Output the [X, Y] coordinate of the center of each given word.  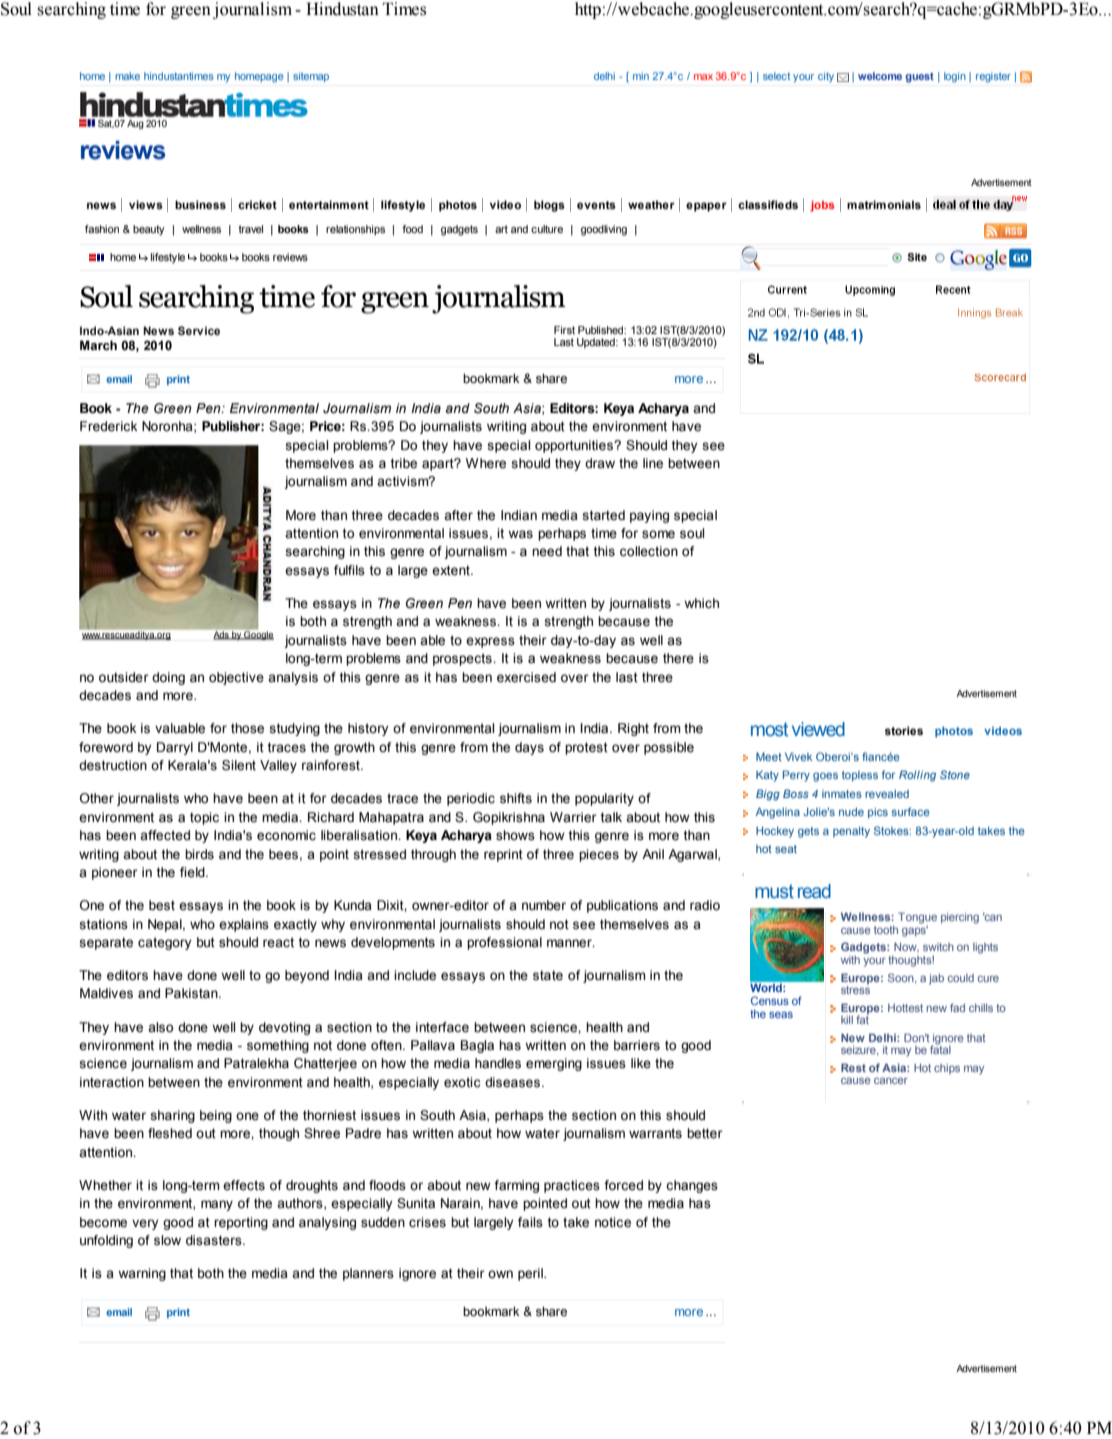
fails [530, 1222]
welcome [880, 76]
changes [692, 1186]
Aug [135, 124]
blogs [549, 206]
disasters [215, 1240]
